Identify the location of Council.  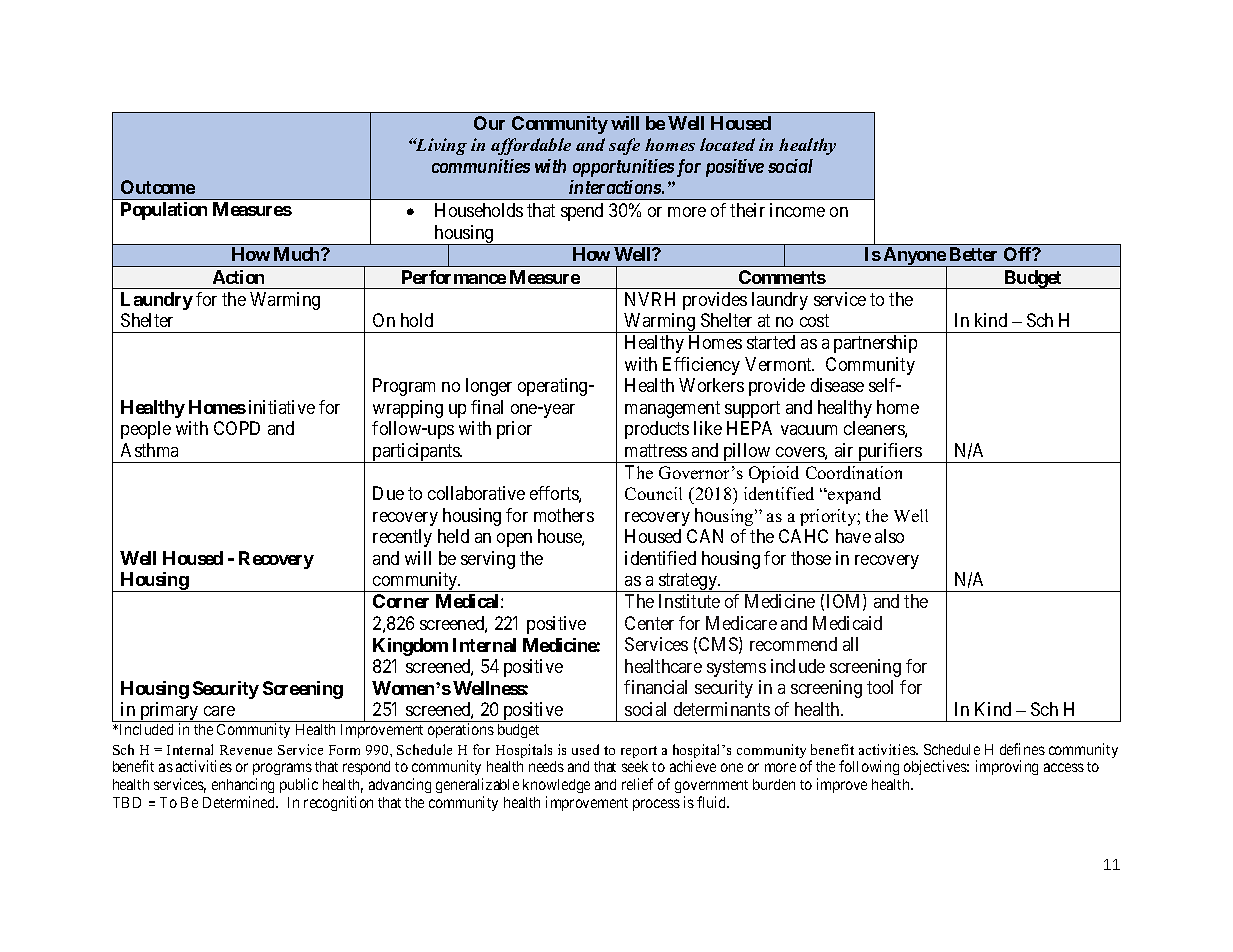
(653, 493).
